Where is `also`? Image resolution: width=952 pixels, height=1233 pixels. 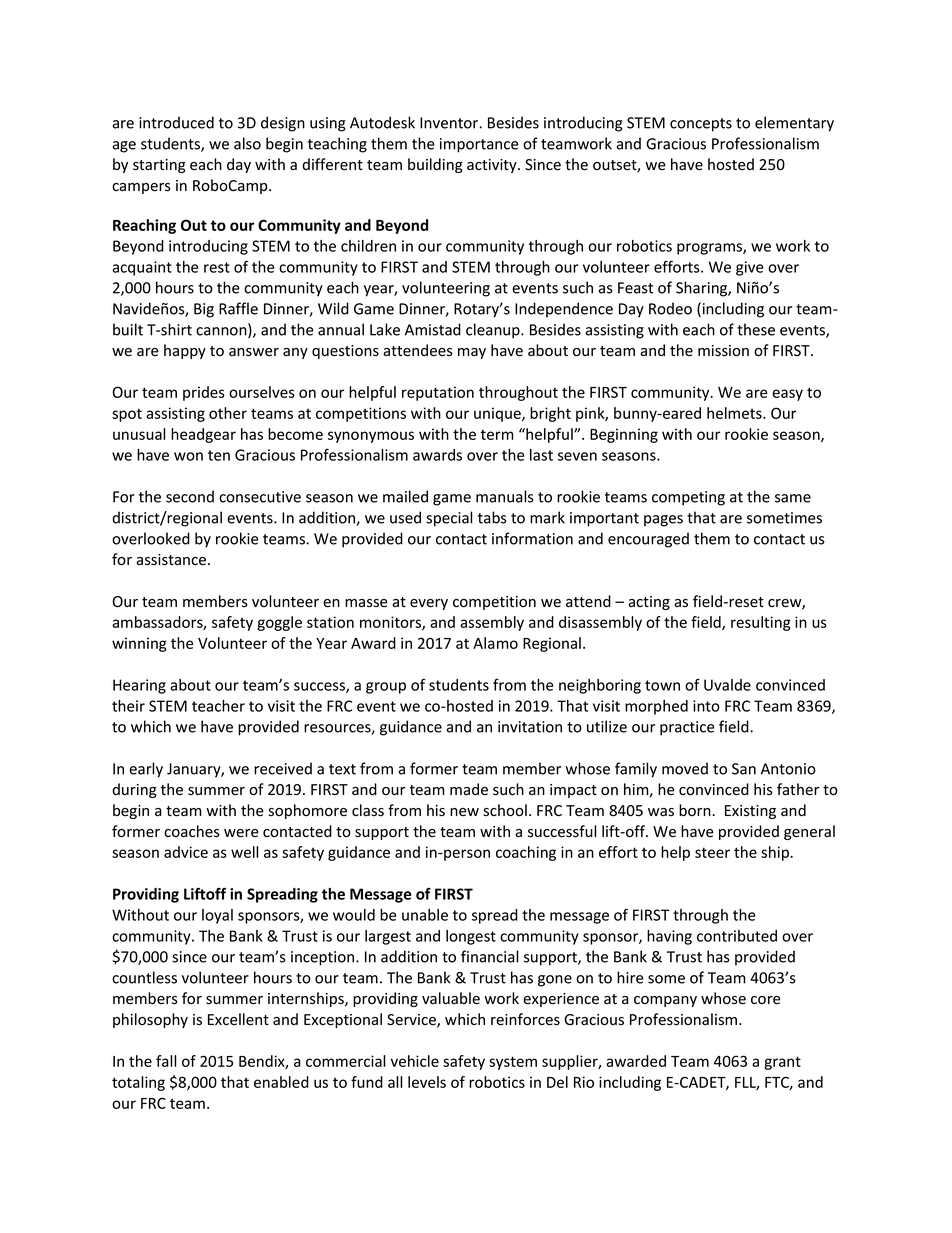
also is located at coordinates (247, 143).
